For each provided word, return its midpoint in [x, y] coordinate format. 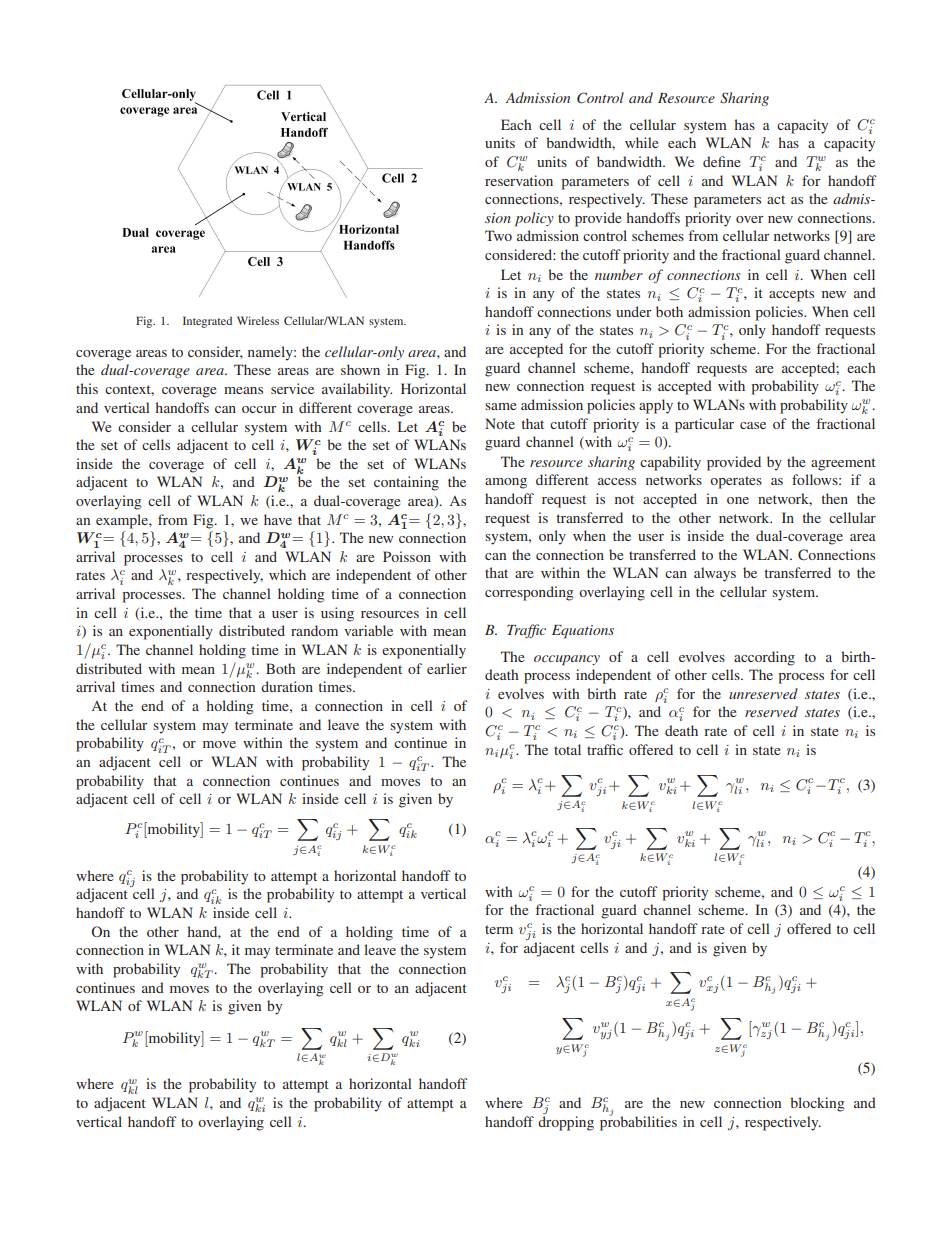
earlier [447, 668]
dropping [566, 1123]
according [764, 658]
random [314, 630]
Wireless [258, 320]
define [721, 161]
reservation [519, 180]
